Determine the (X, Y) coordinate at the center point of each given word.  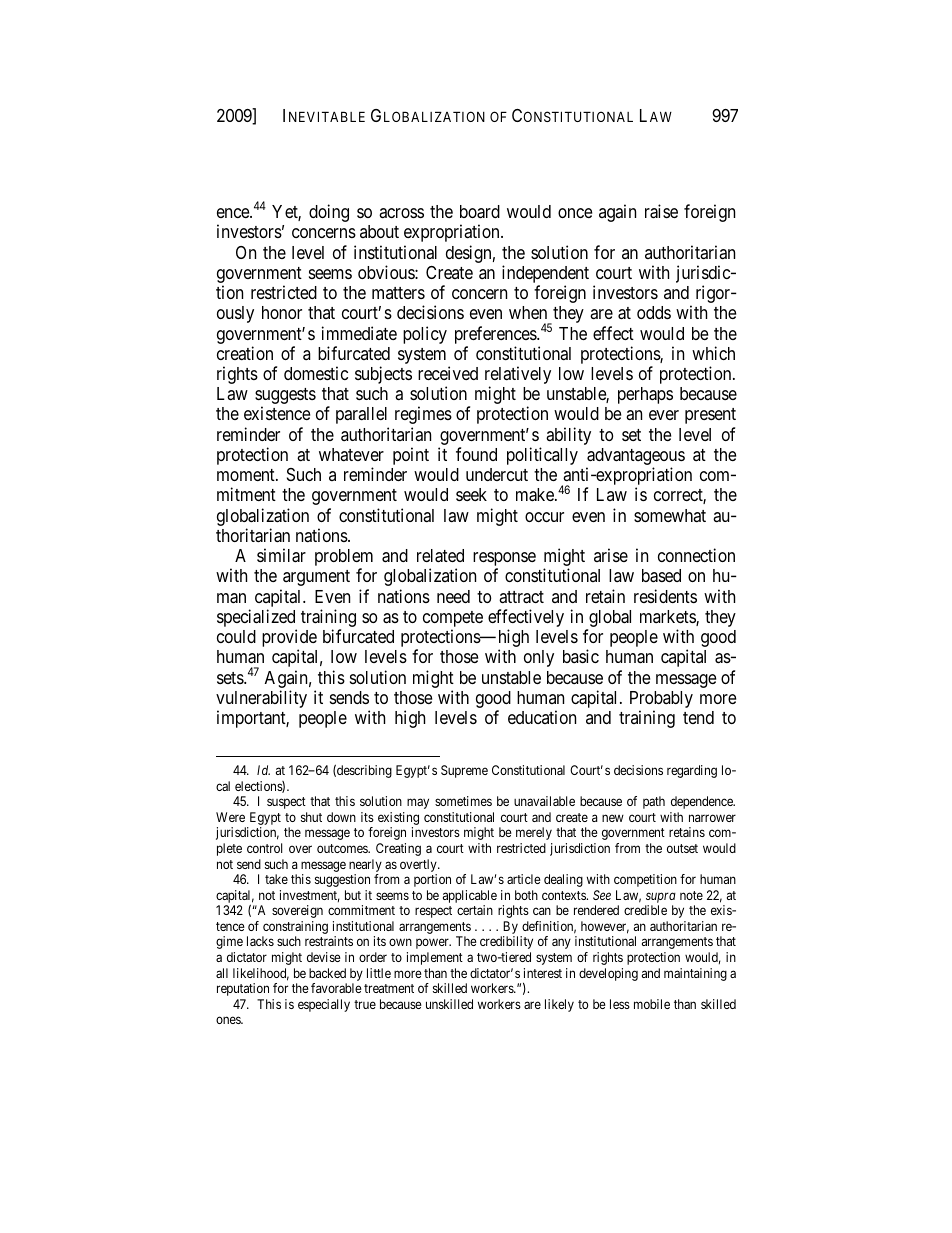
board (480, 212)
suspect (286, 803)
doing (329, 213)
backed (327, 973)
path (654, 802)
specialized (257, 619)
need (453, 596)
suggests (285, 397)
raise (661, 211)
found (476, 454)
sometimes (463, 801)
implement (435, 958)
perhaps (645, 395)
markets (668, 618)
